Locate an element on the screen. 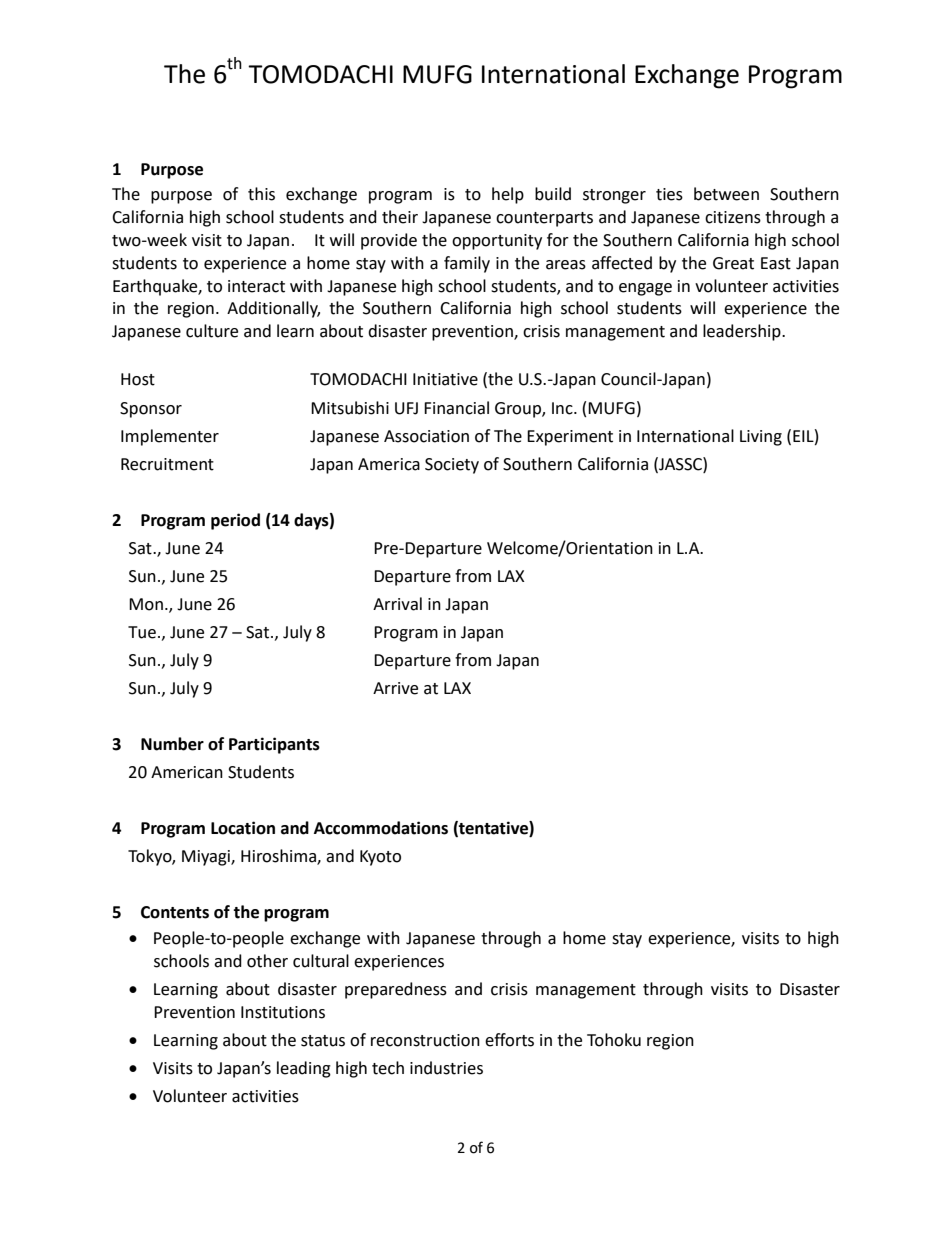  Arrival is located at coordinates (397, 604).
